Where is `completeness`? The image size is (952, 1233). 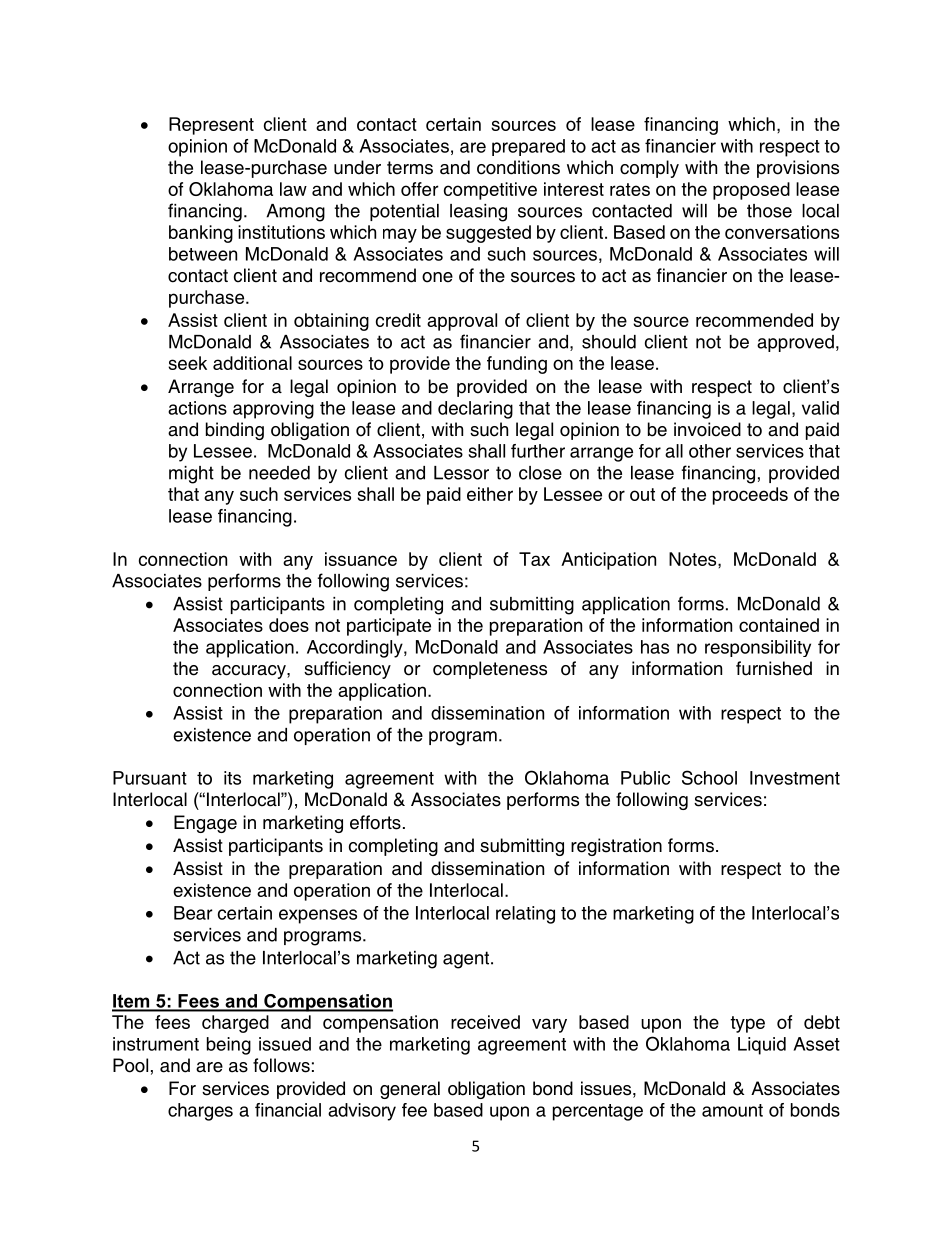 completeness is located at coordinates (490, 670).
